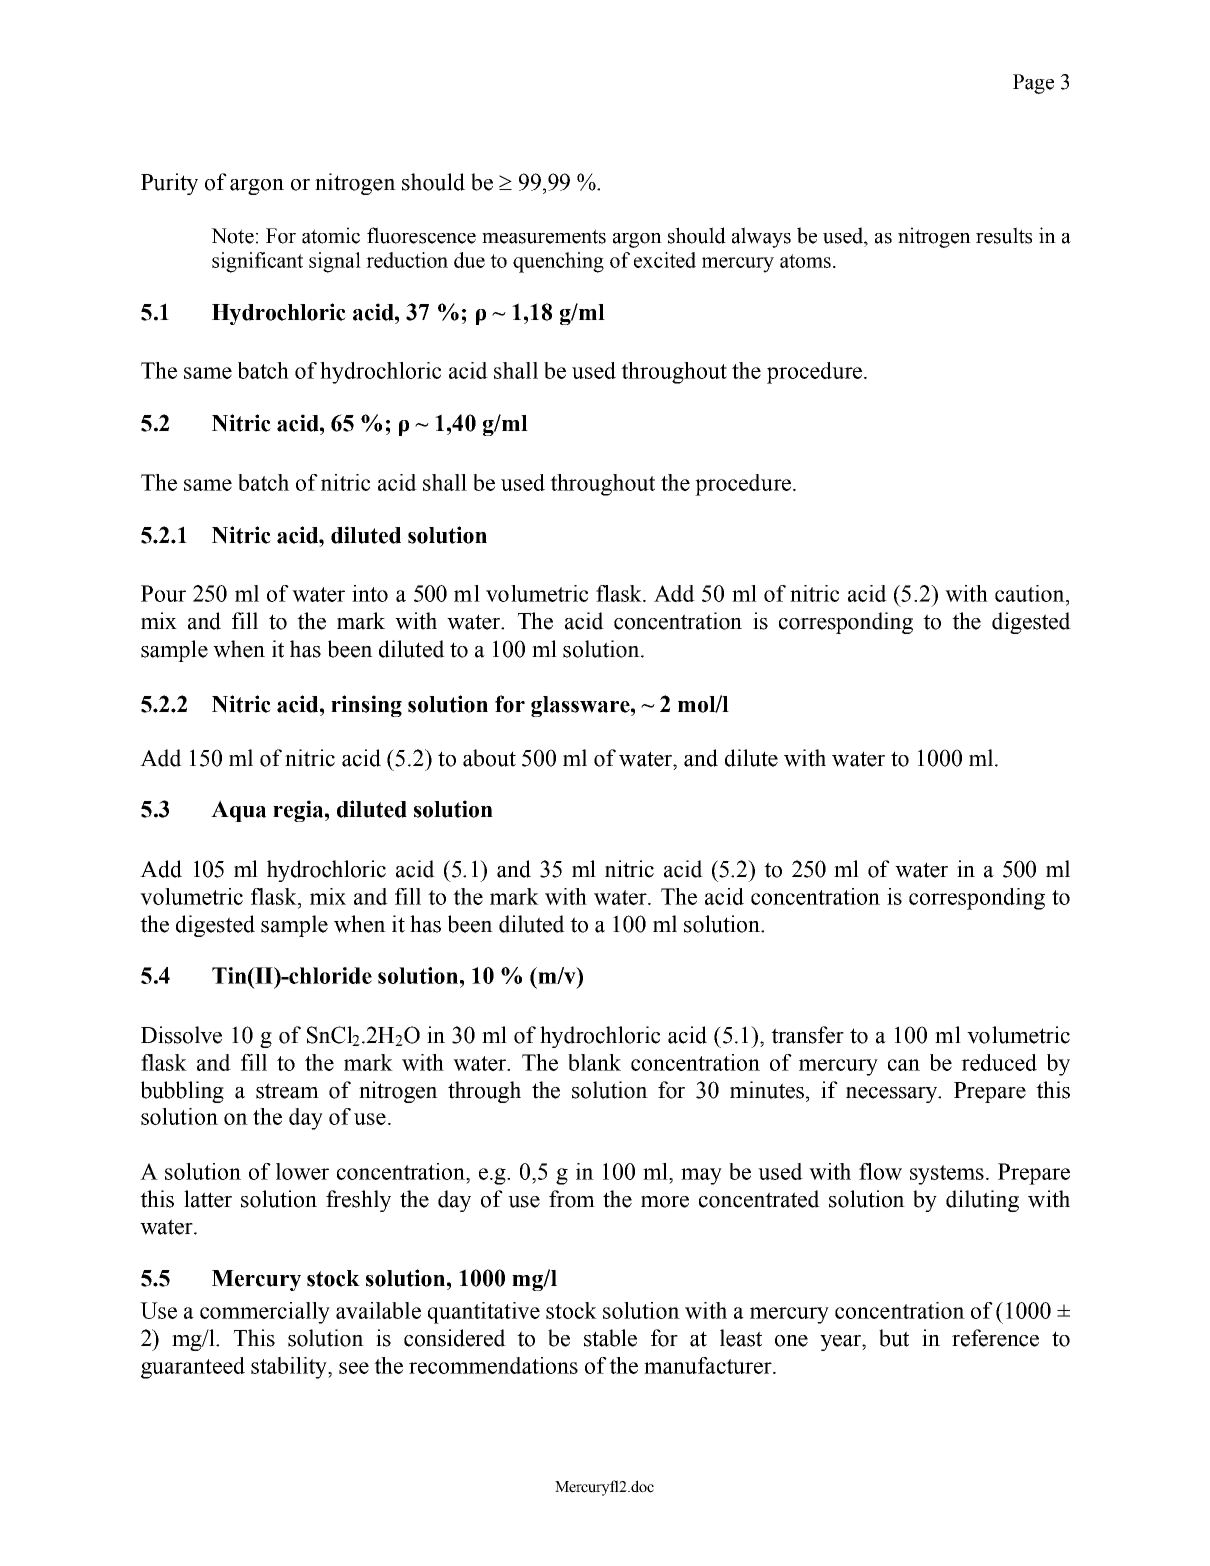 Image resolution: width=1210 pixels, height=1566 pixels. What do you see at coordinates (805, 261) in the image?
I see `atoms` at bounding box center [805, 261].
